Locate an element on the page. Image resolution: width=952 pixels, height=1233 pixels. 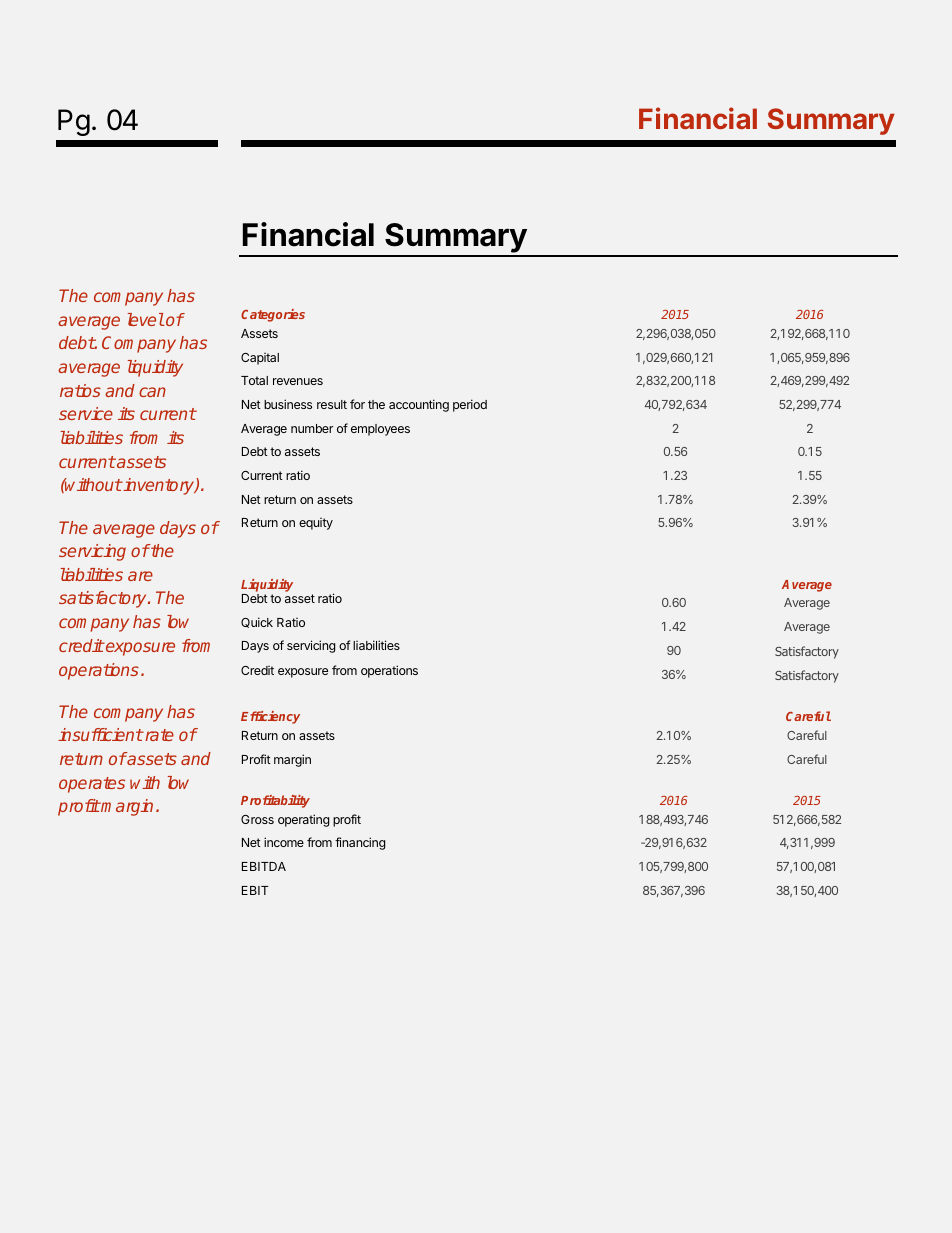
level is located at coordinates (146, 319).
